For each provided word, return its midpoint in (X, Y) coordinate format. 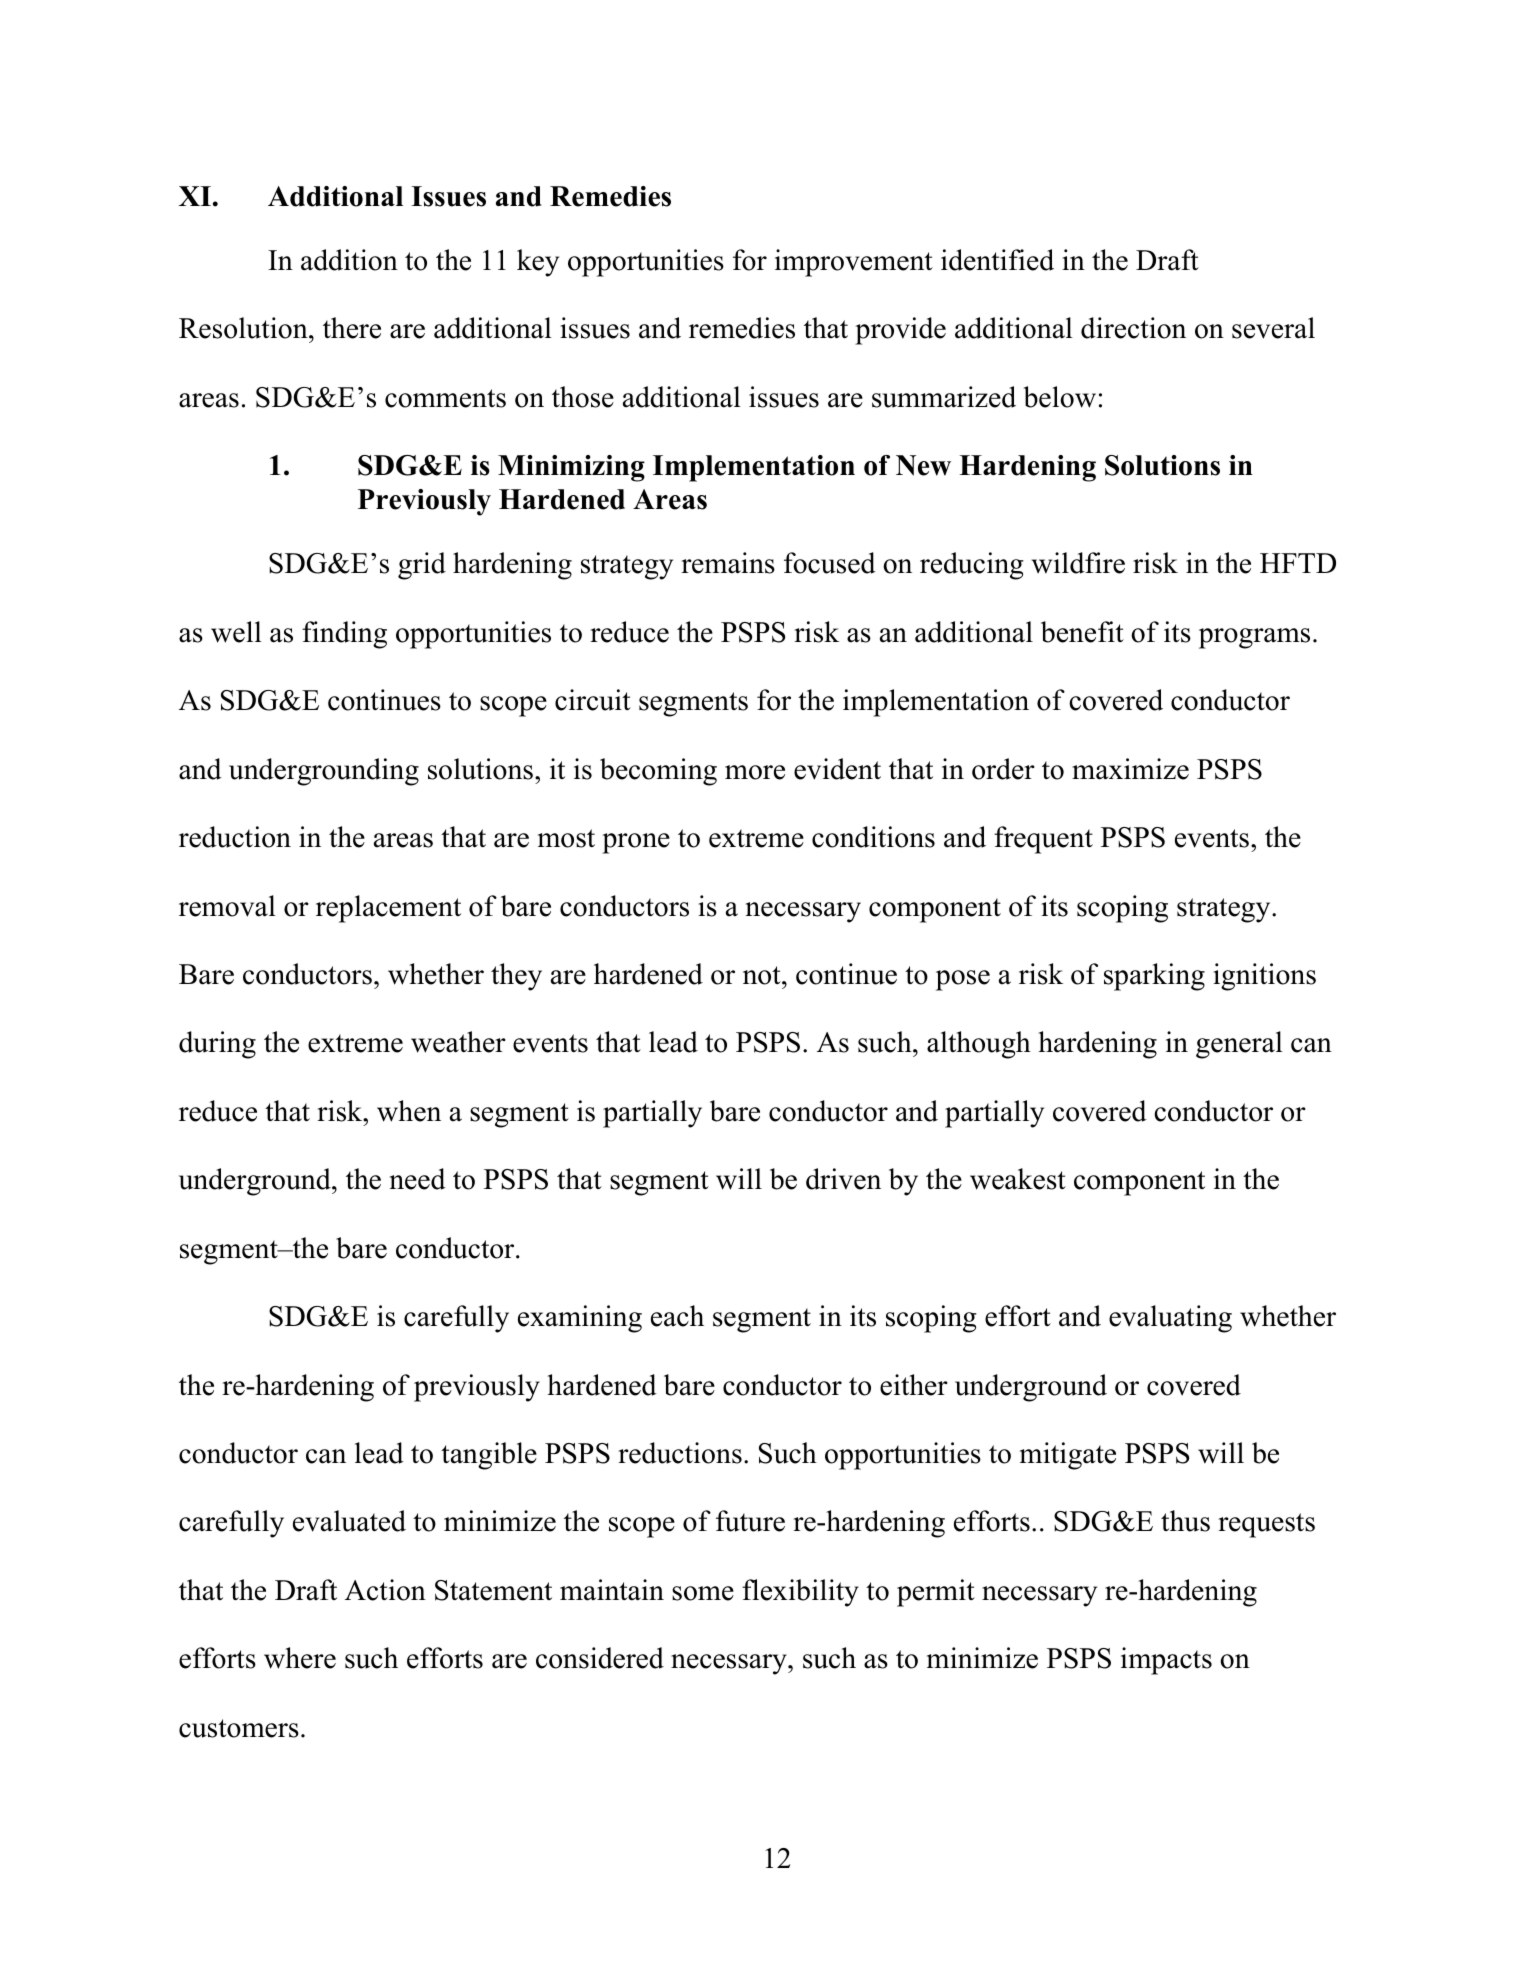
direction (1133, 328)
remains (728, 563)
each (677, 1316)
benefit (1082, 632)
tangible (489, 1456)
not (763, 975)
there (352, 328)
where (300, 1658)
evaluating (1170, 1319)
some (703, 1593)
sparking (1154, 977)
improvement (854, 263)
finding (344, 635)
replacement (388, 909)
